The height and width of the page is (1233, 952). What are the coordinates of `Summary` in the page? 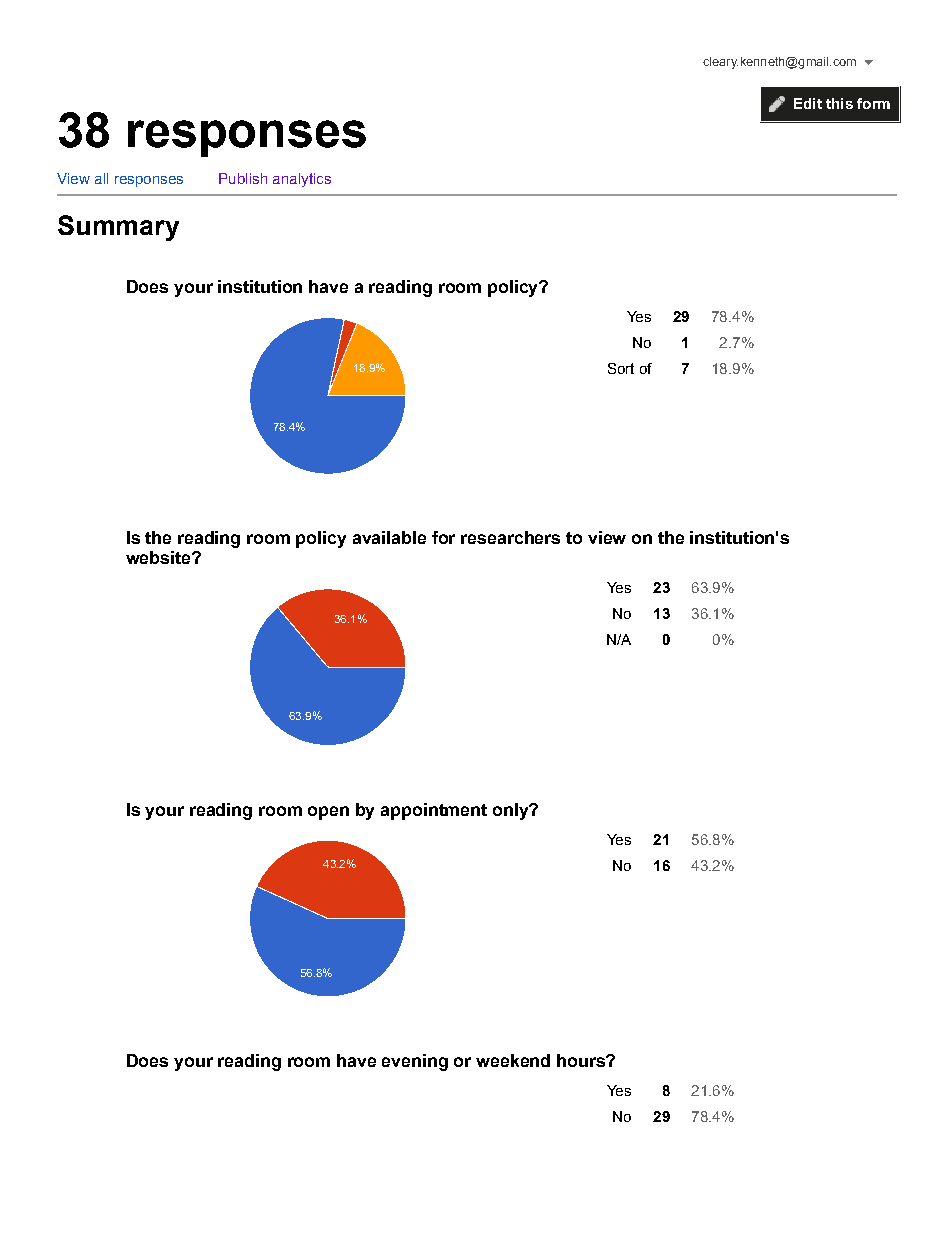 It's located at (118, 228).
